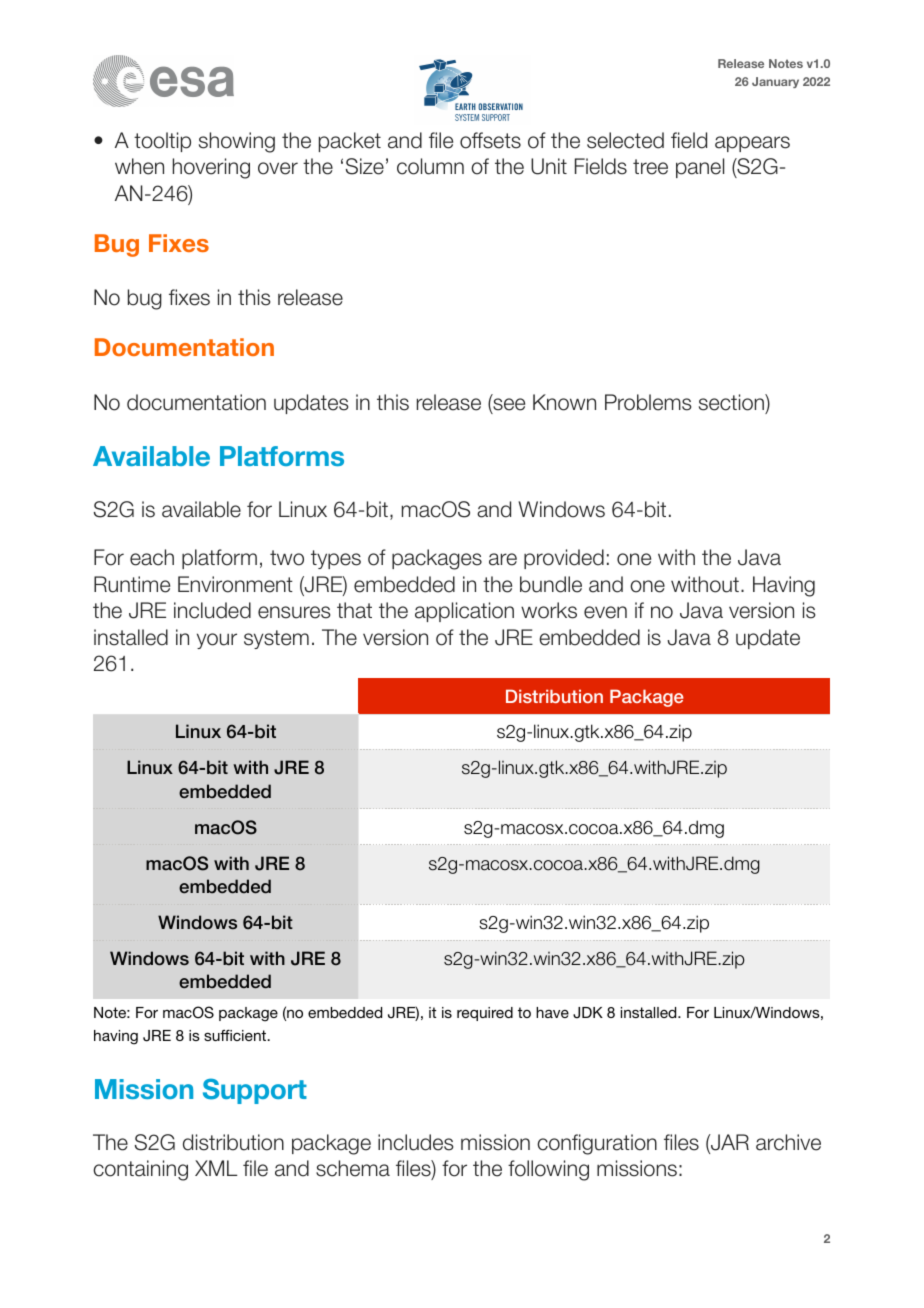  Describe the element at coordinates (485, 1014) in the image. I see `required` at that location.
